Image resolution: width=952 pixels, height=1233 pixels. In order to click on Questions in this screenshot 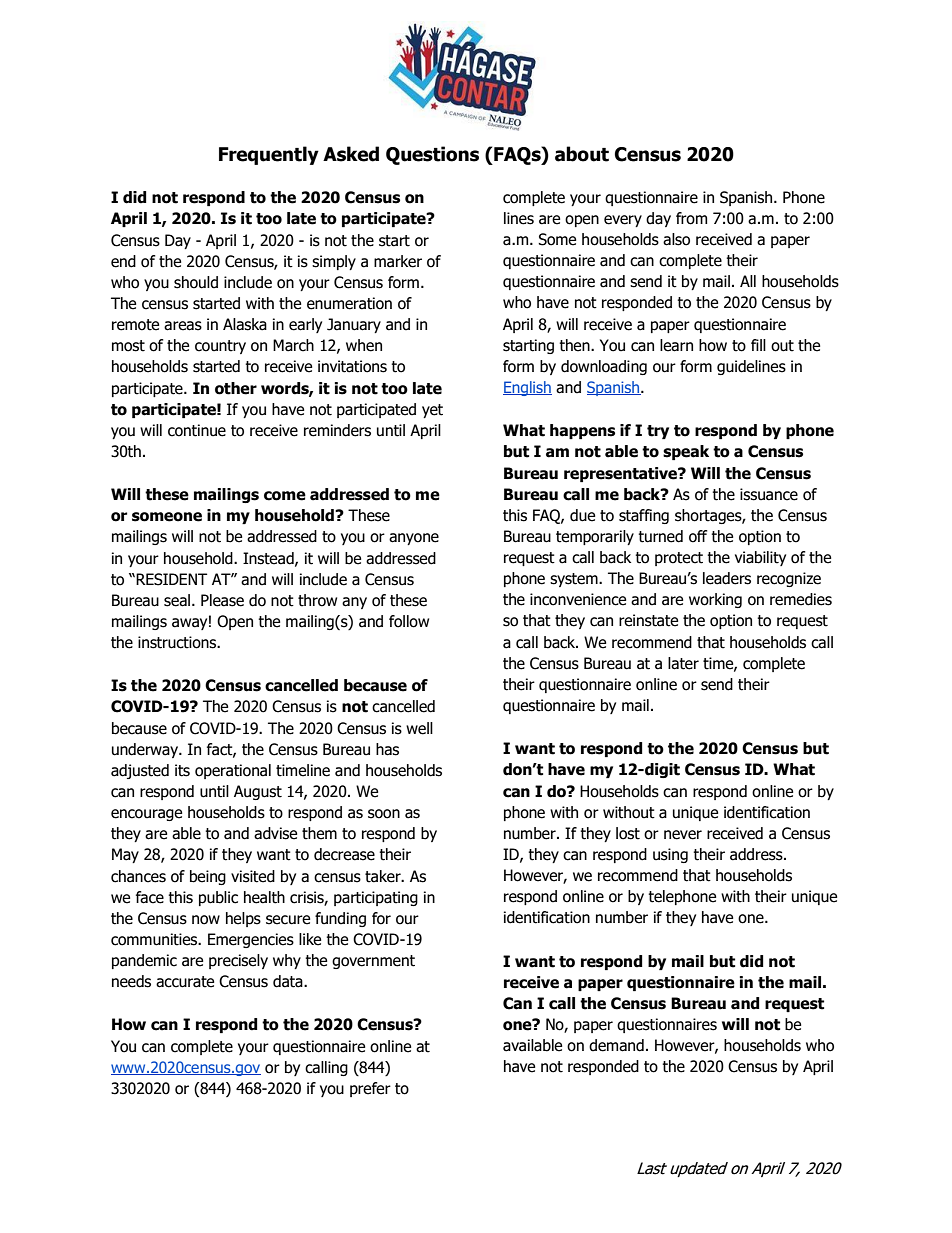, I will do `click(432, 155)`.
